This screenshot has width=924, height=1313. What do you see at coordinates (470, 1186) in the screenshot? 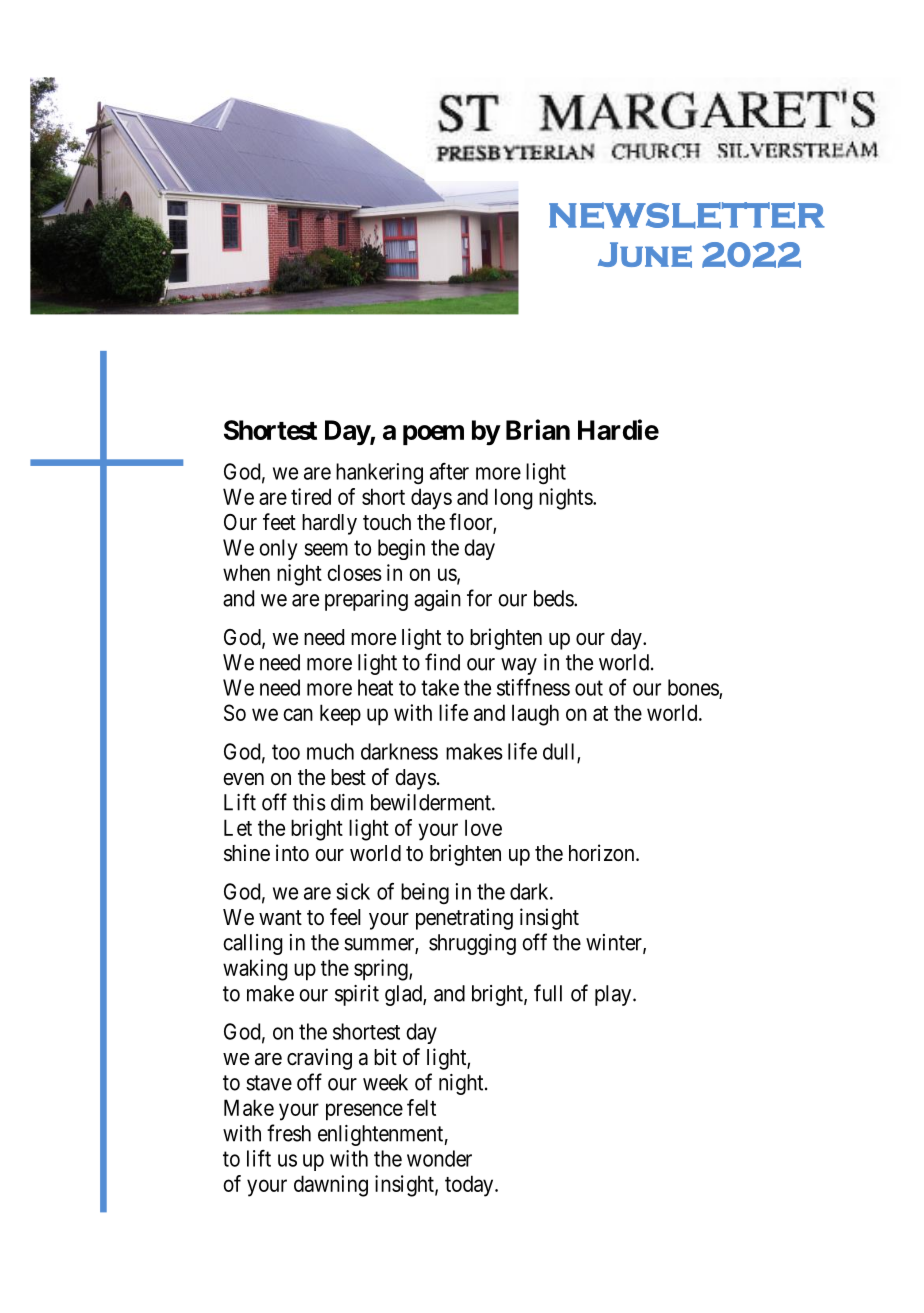
I see `today` at bounding box center [470, 1186].
